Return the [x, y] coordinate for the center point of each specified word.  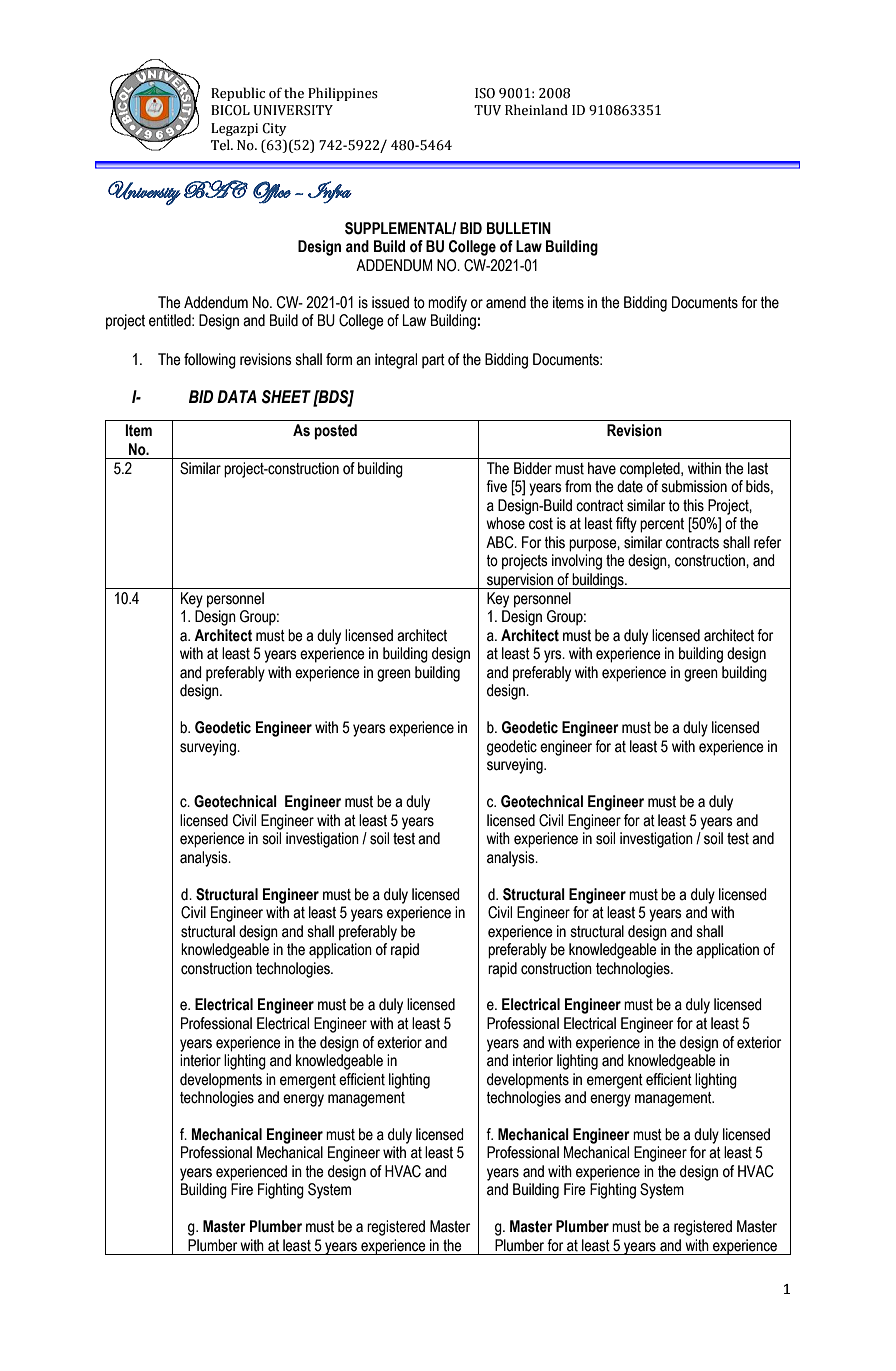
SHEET [286, 397]
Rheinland [536, 110]
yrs [554, 656]
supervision [520, 581]
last [758, 468]
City [274, 129]
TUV [487, 110]
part [433, 361]
